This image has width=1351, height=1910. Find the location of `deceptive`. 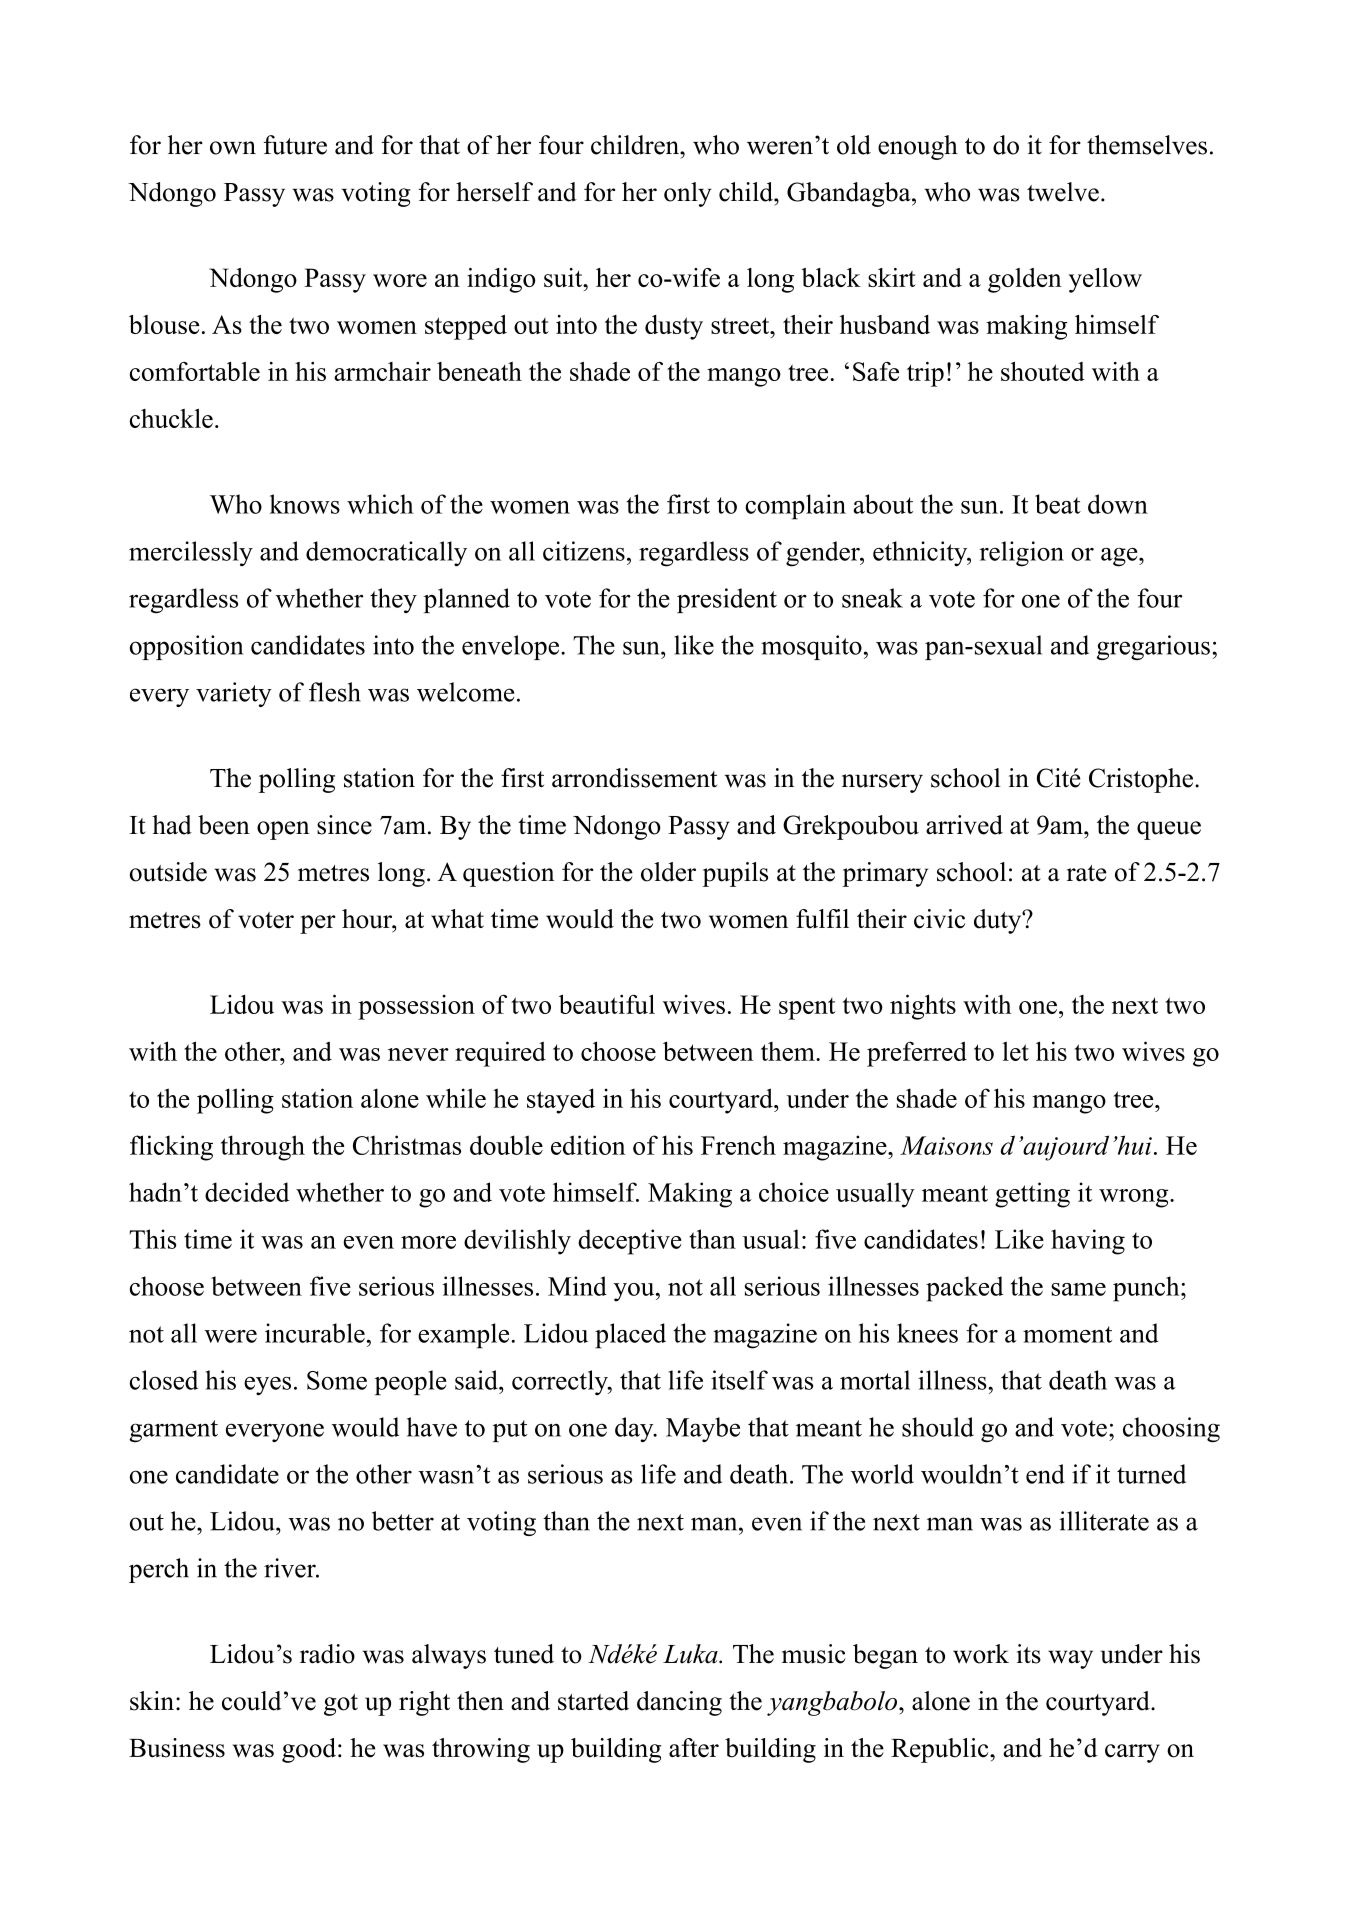

deceptive is located at coordinates (630, 1242).
